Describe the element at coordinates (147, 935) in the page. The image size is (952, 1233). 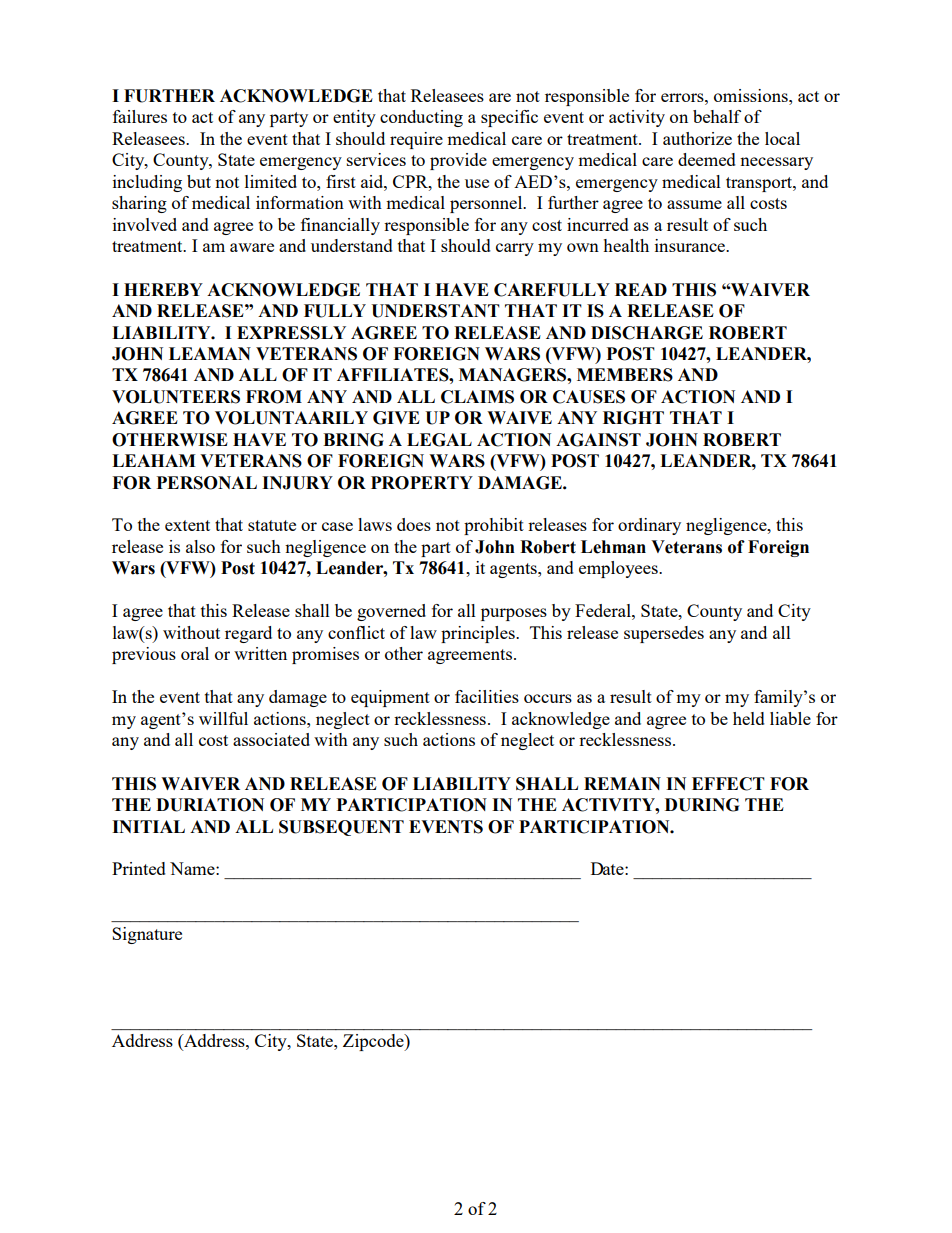
I see `Signature` at that location.
